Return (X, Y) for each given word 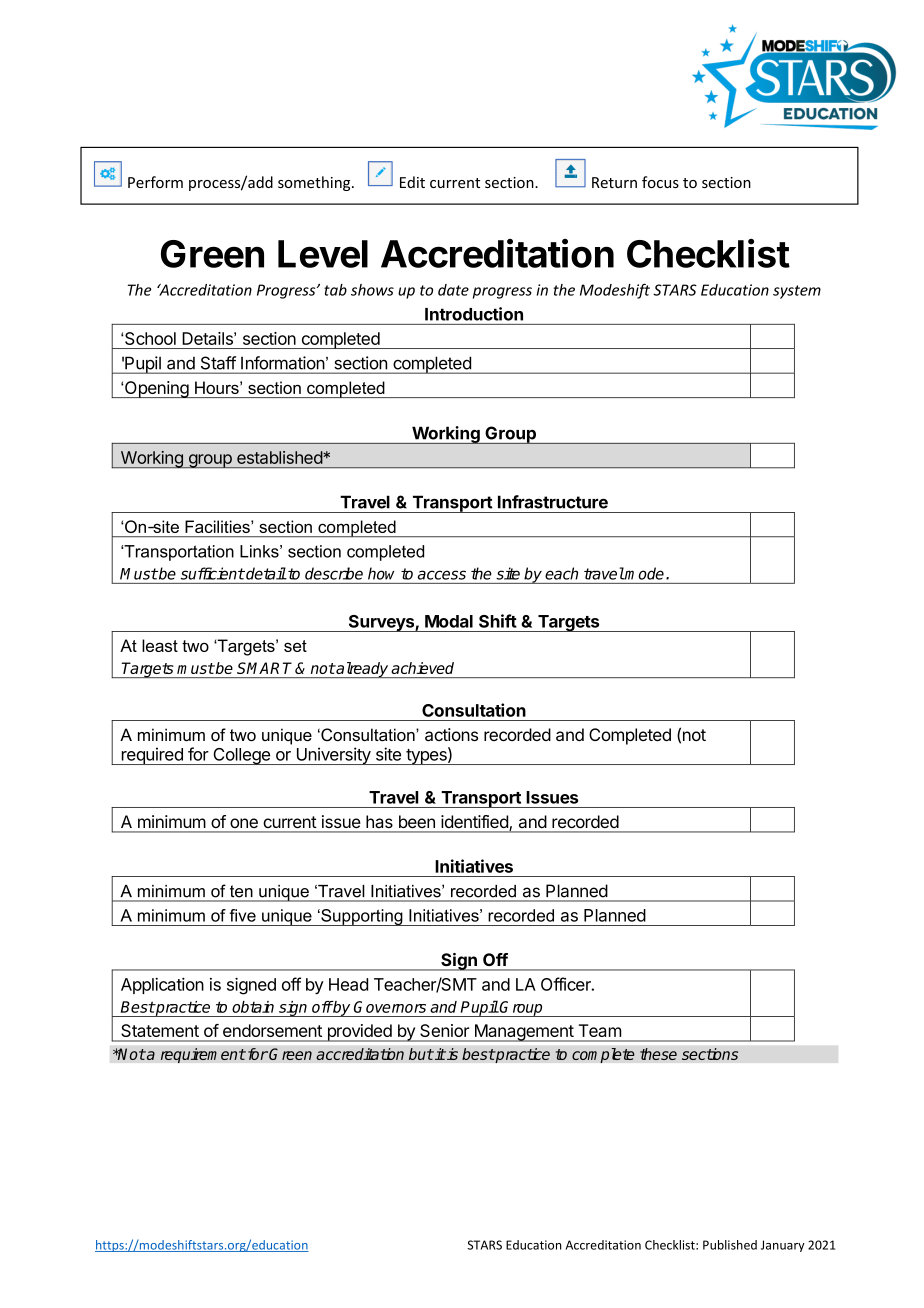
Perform (155, 182)
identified (474, 821)
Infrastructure (553, 502)
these (658, 1054)
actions (451, 734)
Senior (445, 1030)
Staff (218, 363)
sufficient (213, 573)
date (453, 290)
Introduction (474, 314)
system (797, 292)
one (244, 823)
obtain (253, 1007)
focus (660, 182)
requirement (203, 1055)
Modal (449, 621)
